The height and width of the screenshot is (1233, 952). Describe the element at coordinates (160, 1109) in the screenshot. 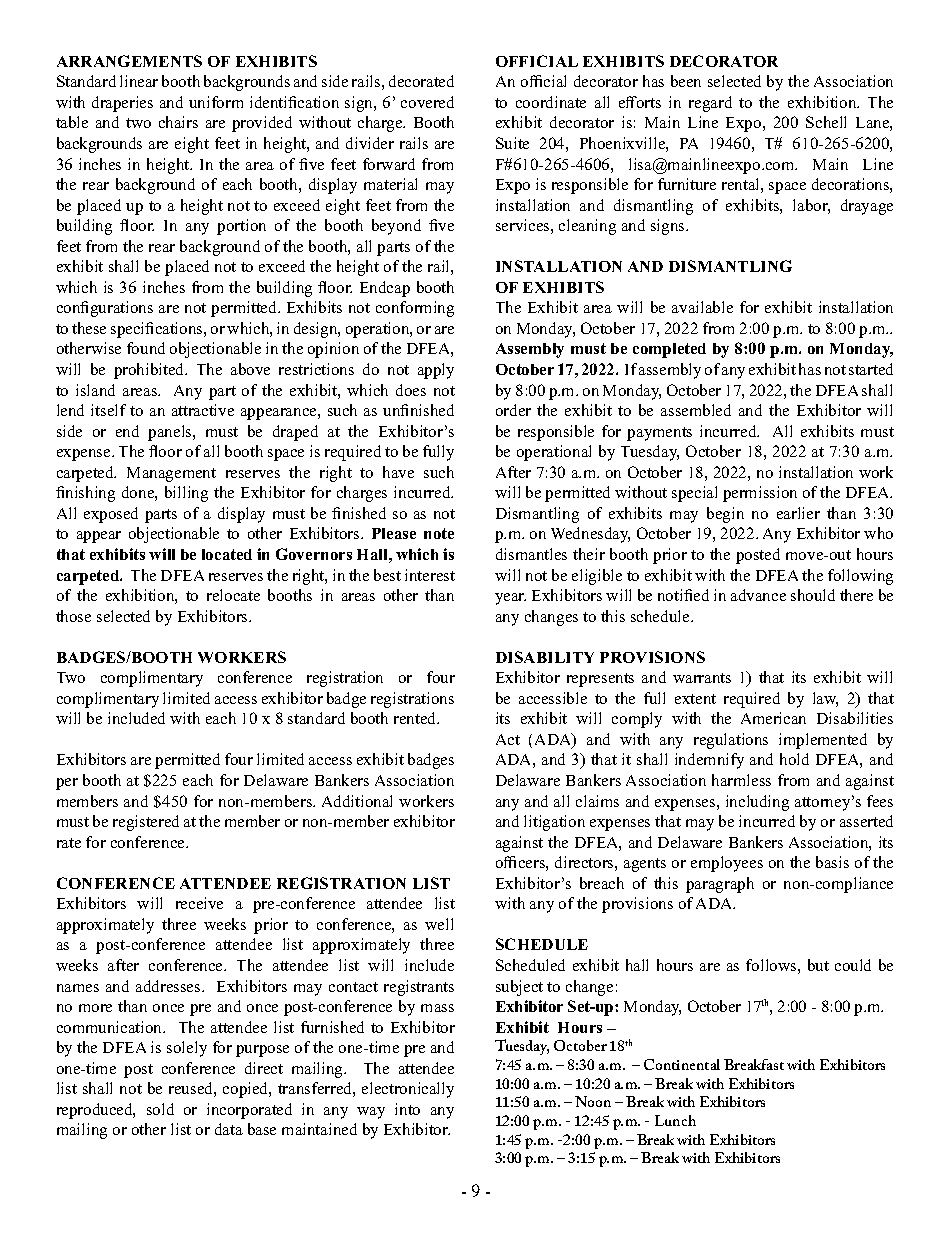

I see `sold` at that location.
